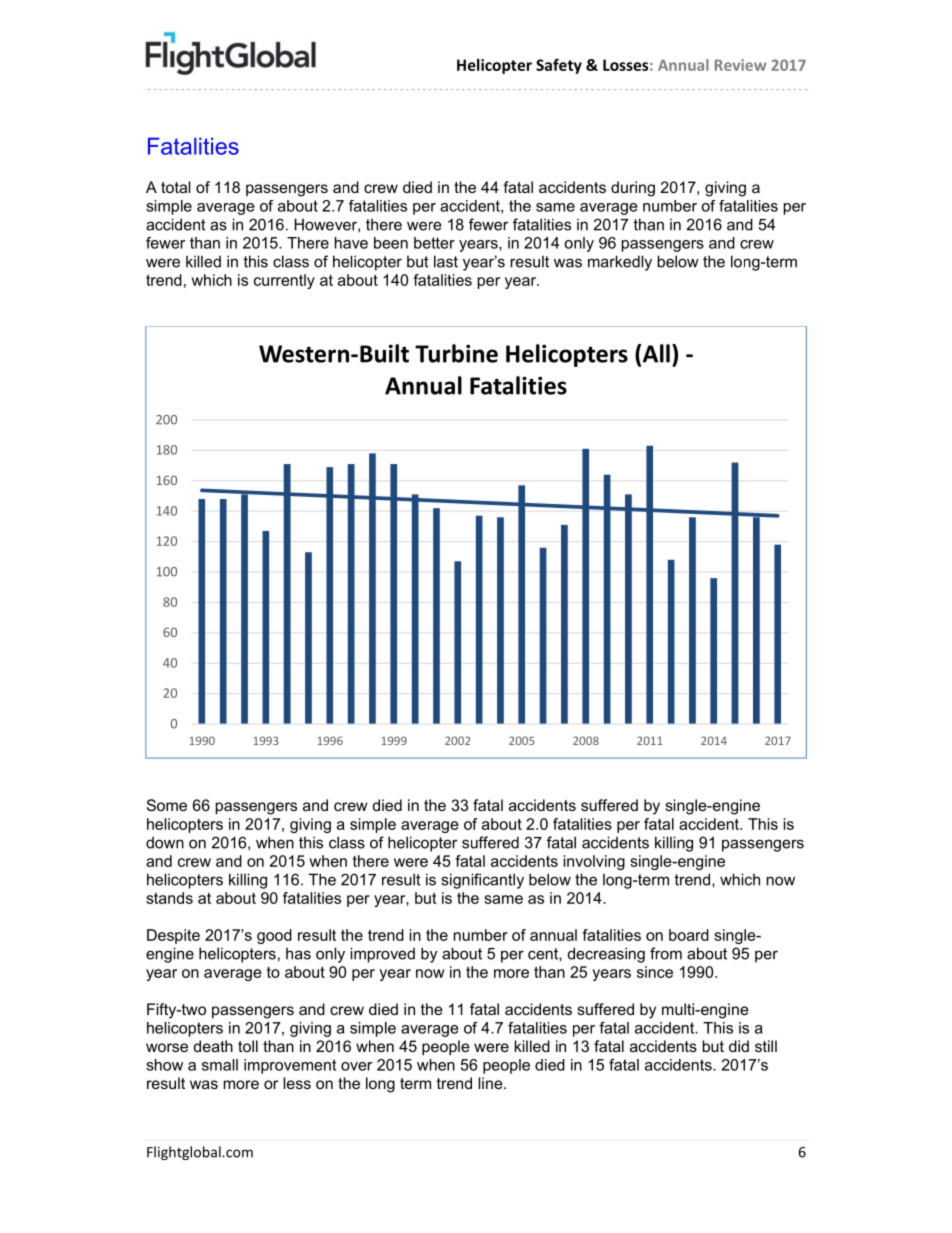 This document has width=952, height=1233. I want to click on currently, so click(284, 281).
